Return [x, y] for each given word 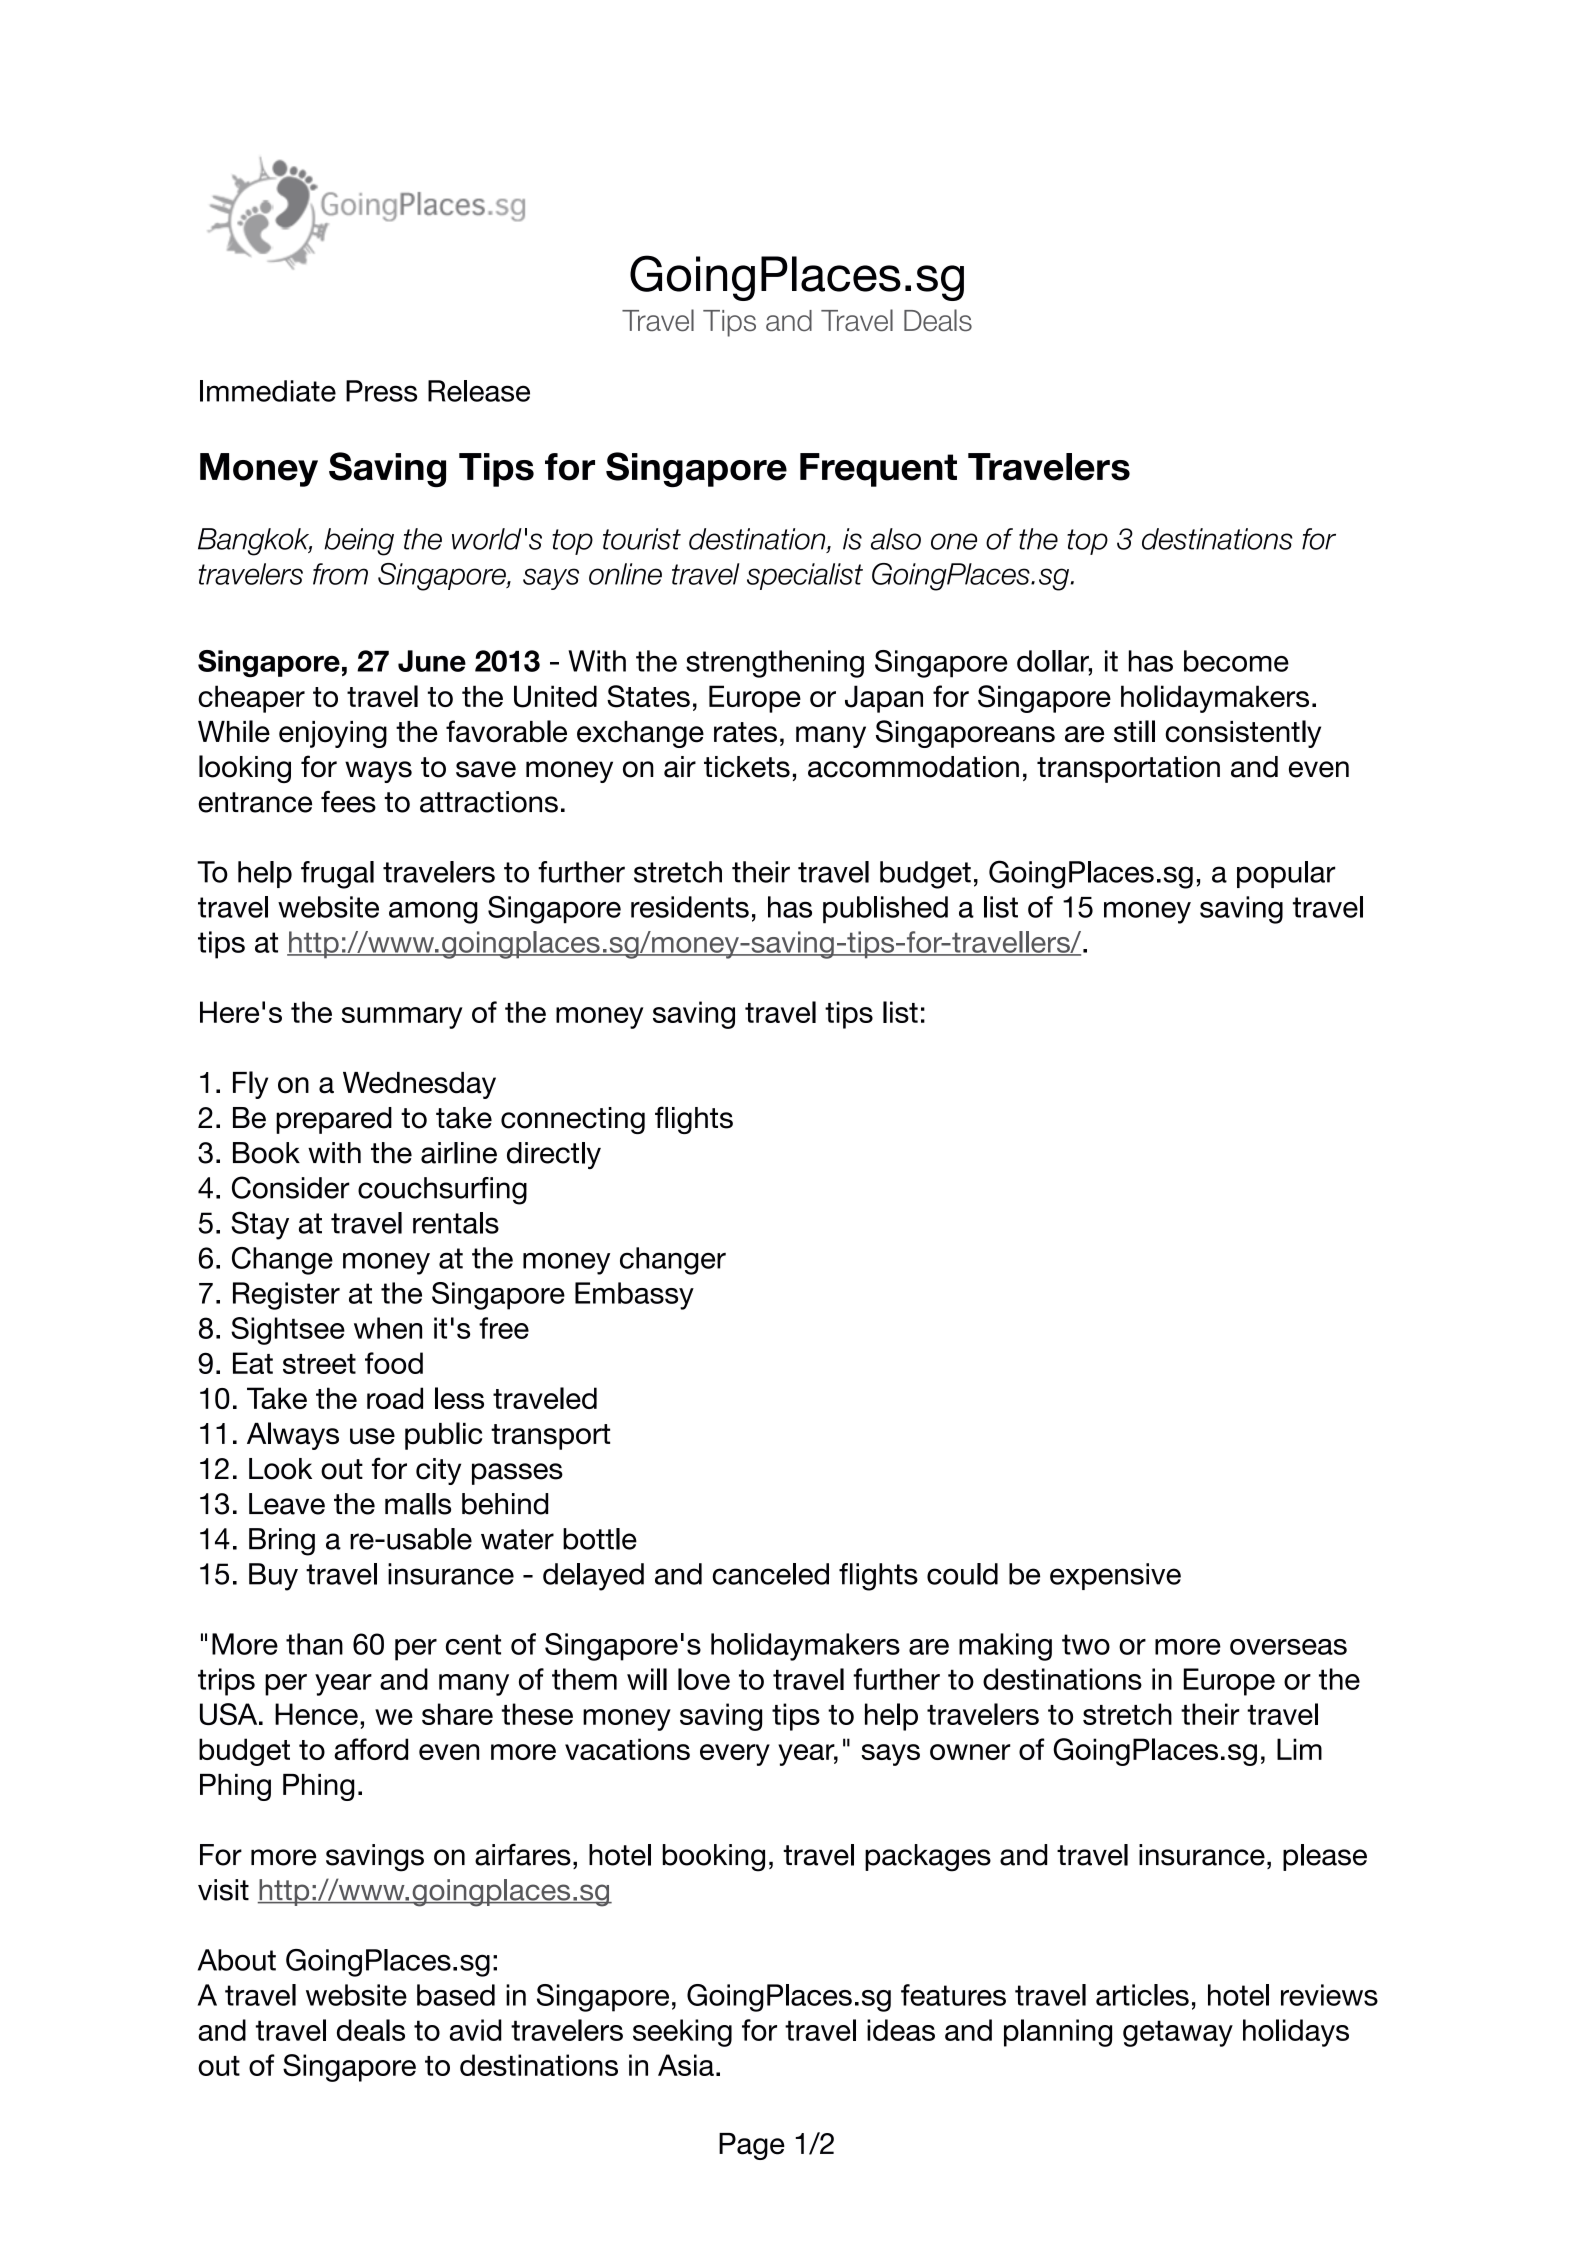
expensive [1115, 1576]
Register [286, 1296]
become [1236, 661]
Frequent [878, 470]
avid [476, 2030]
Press [381, 391]
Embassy [634, 1296]
